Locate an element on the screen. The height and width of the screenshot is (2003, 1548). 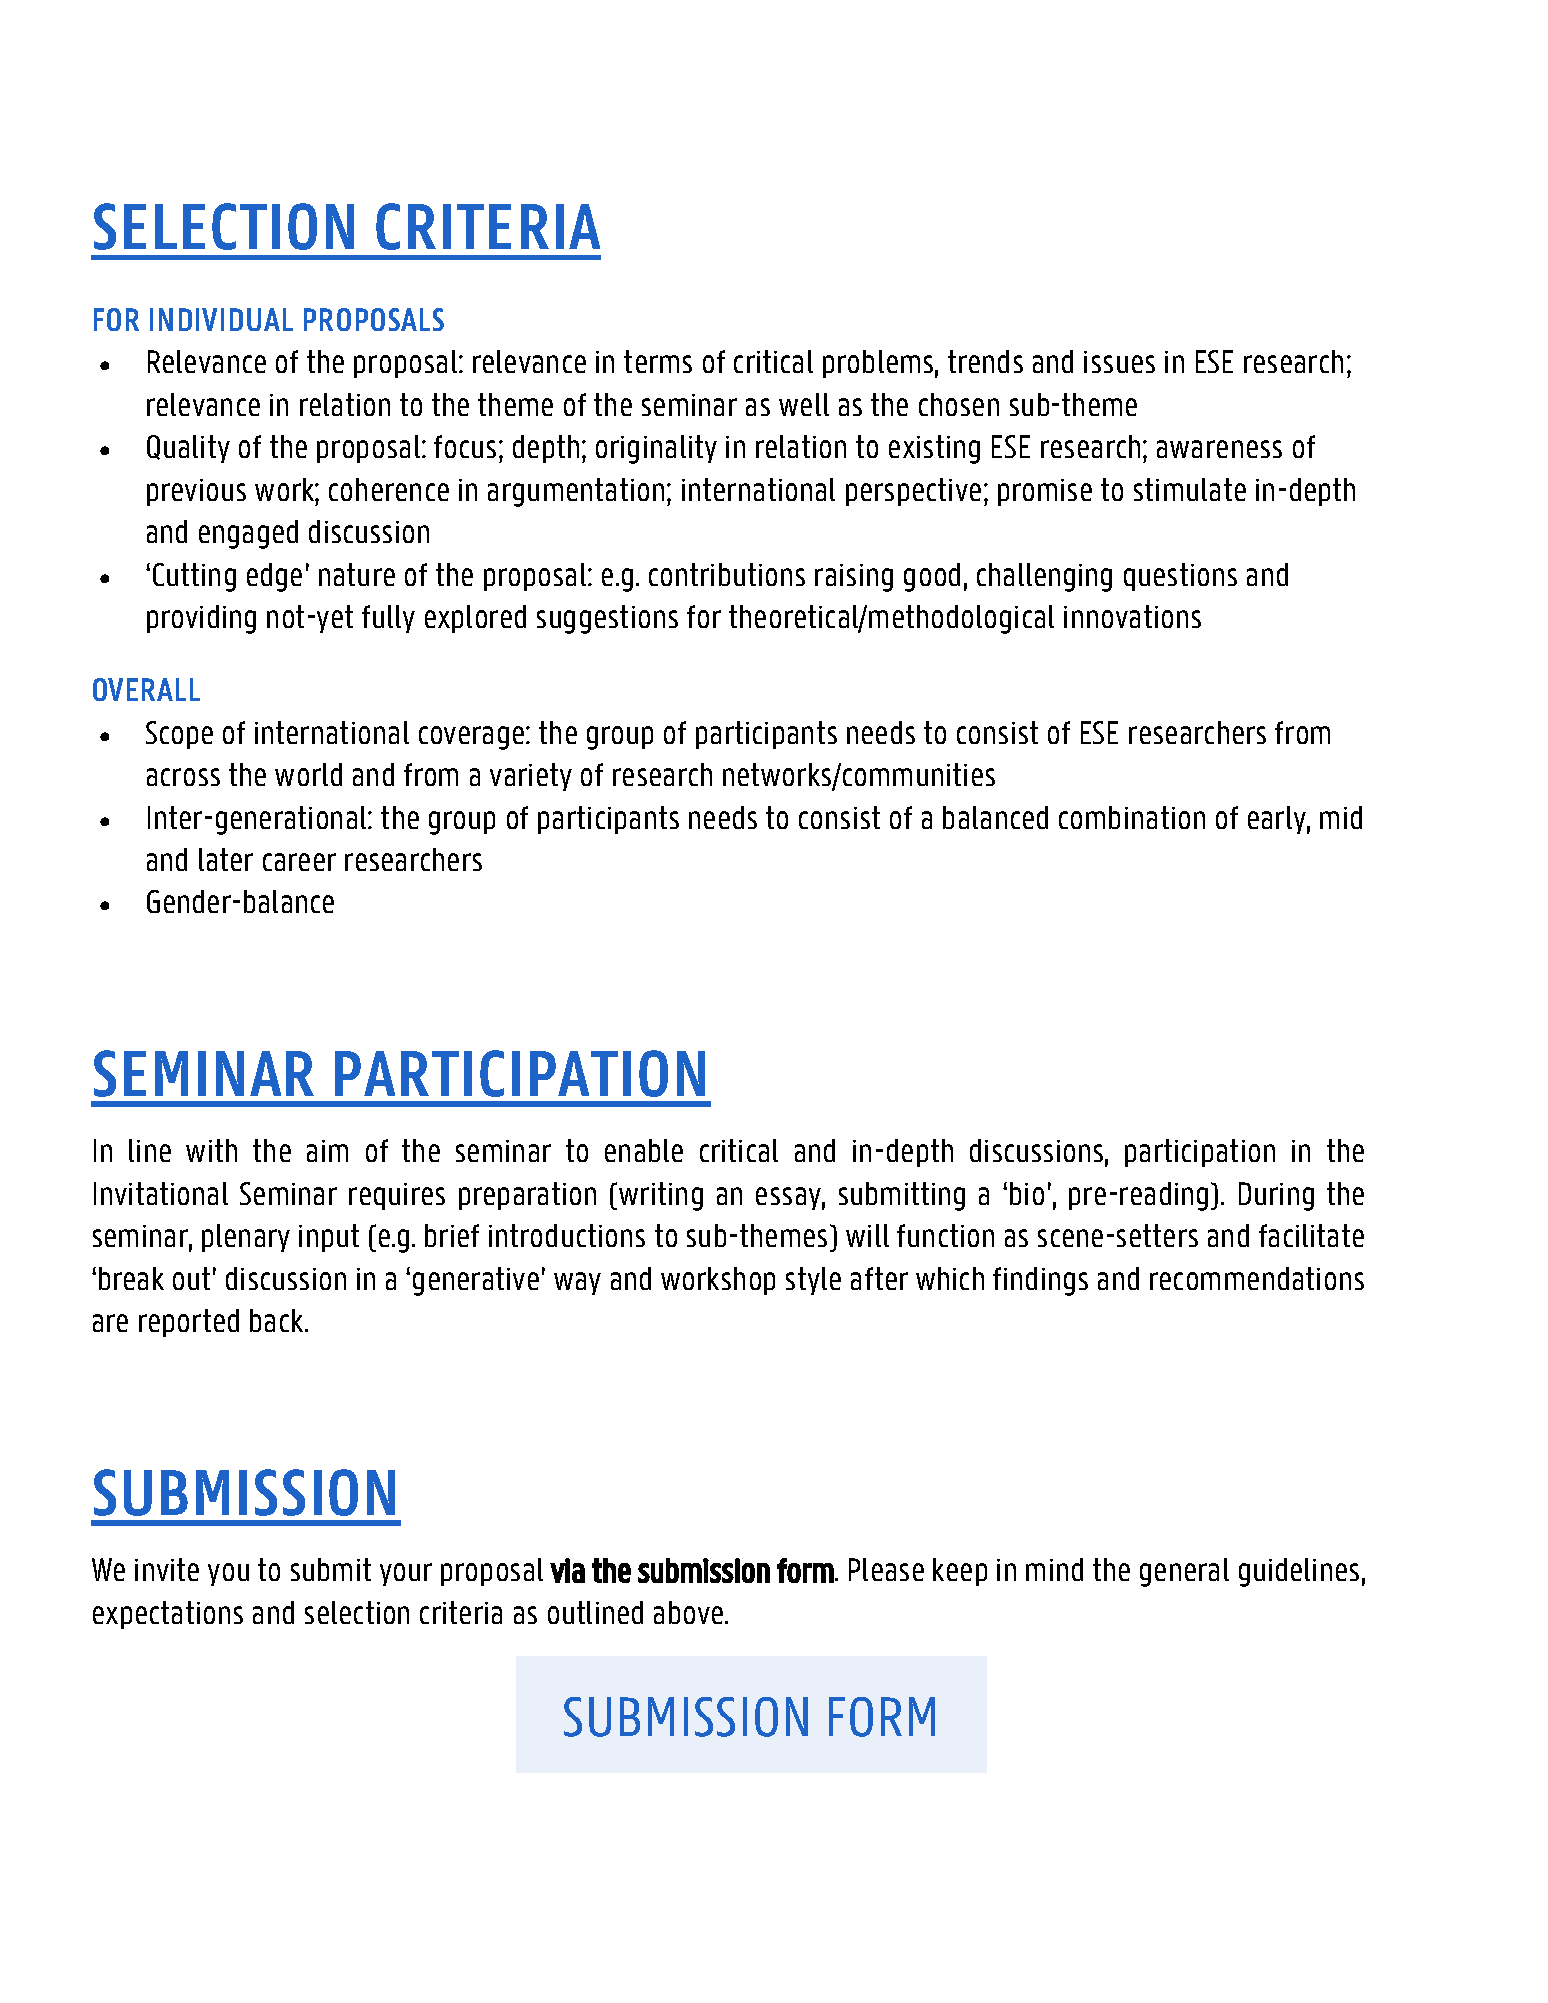
INDIVIDUAL is located at coordinates (221, 319).
